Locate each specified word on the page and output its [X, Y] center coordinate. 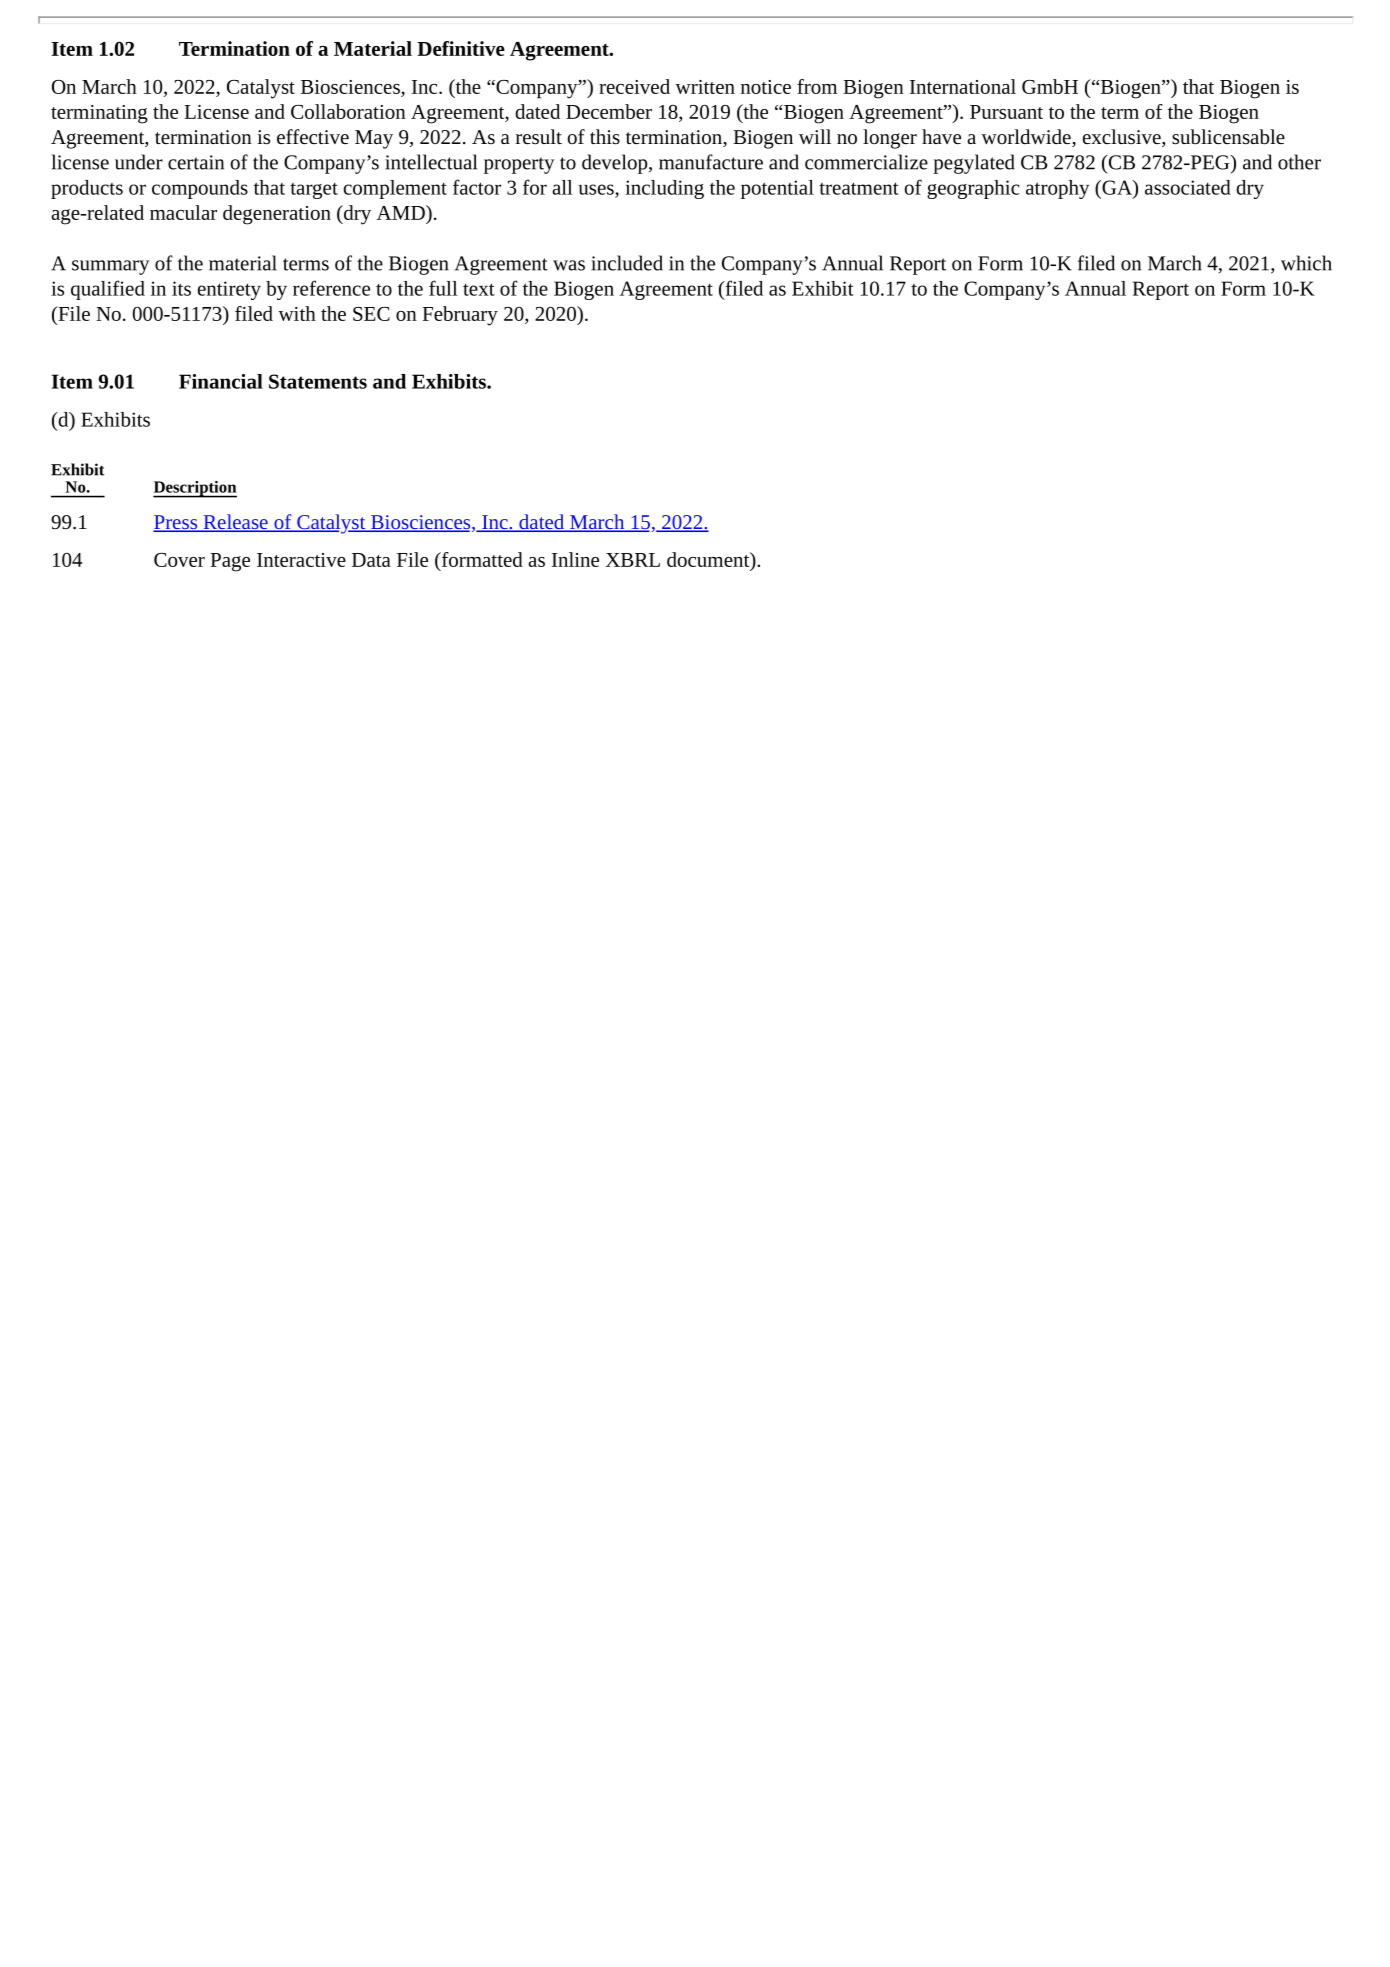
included [627, 263]
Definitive [461, 48]
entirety [229, 290]
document [709, 559]
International [963, 86]
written [705, 87]
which [1306, 263]
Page [230, 562]
